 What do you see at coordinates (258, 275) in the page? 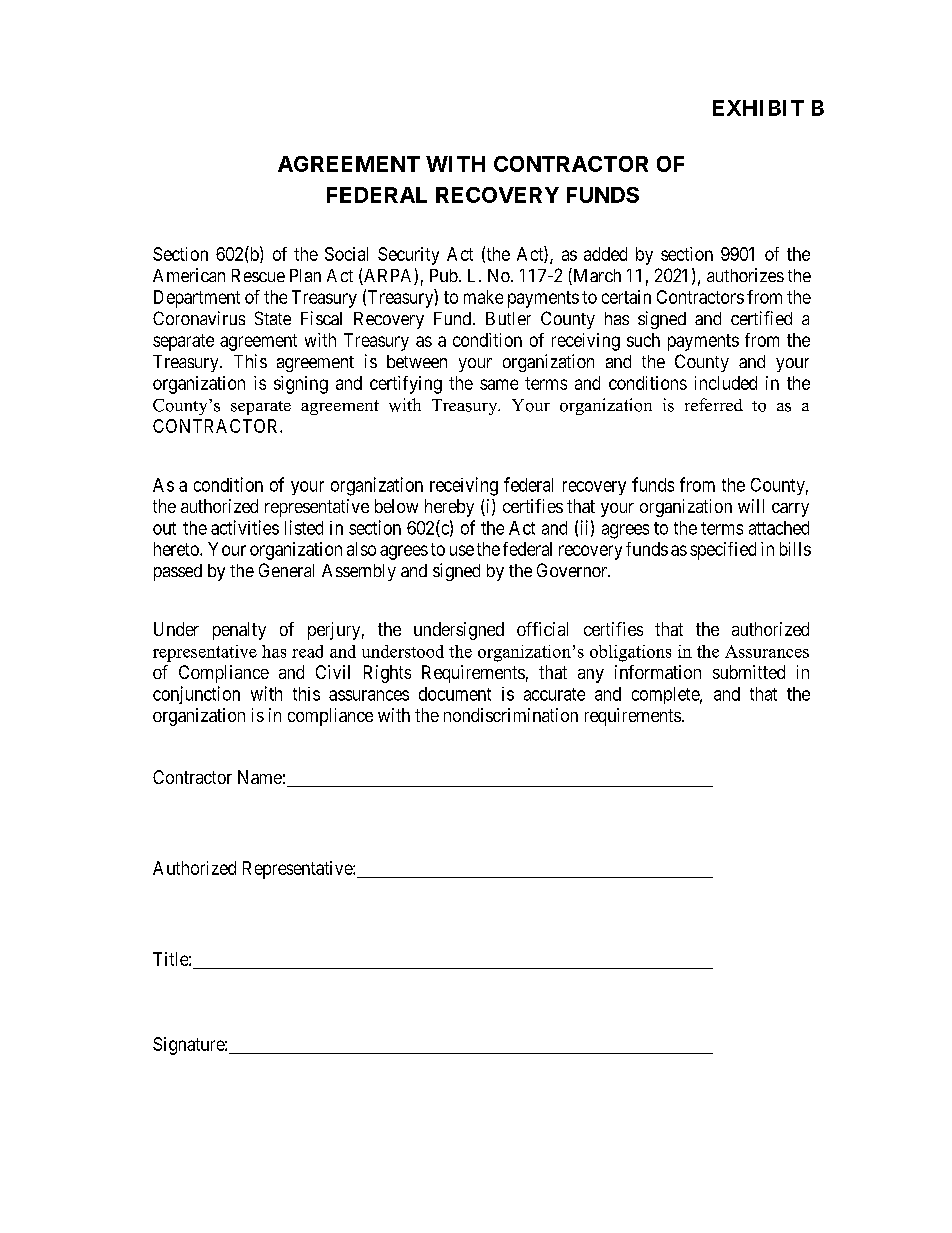
I see `Rescue` at bounding box center [258, 275].
